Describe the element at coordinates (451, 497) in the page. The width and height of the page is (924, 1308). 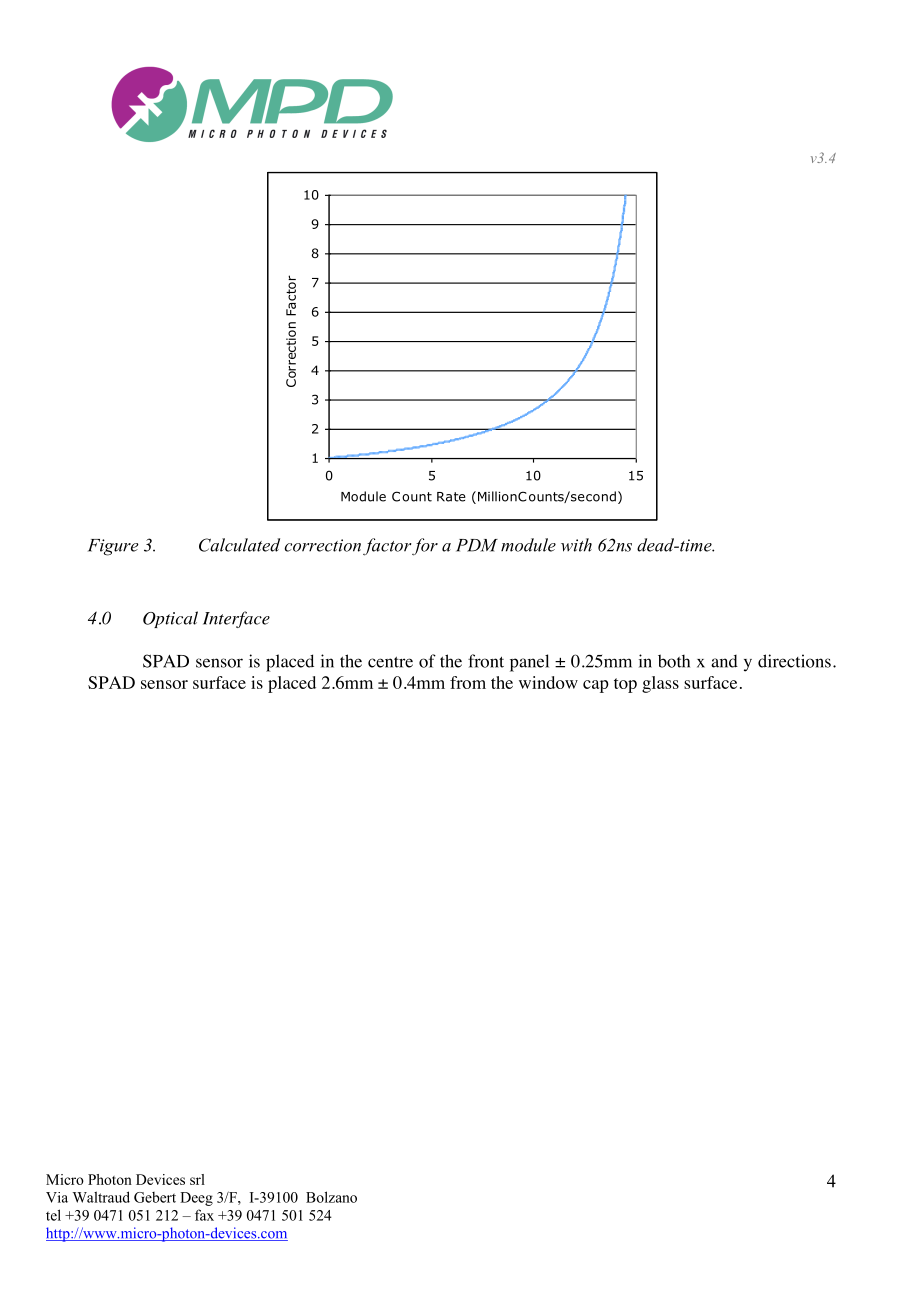
I see `Rate` at that location.
